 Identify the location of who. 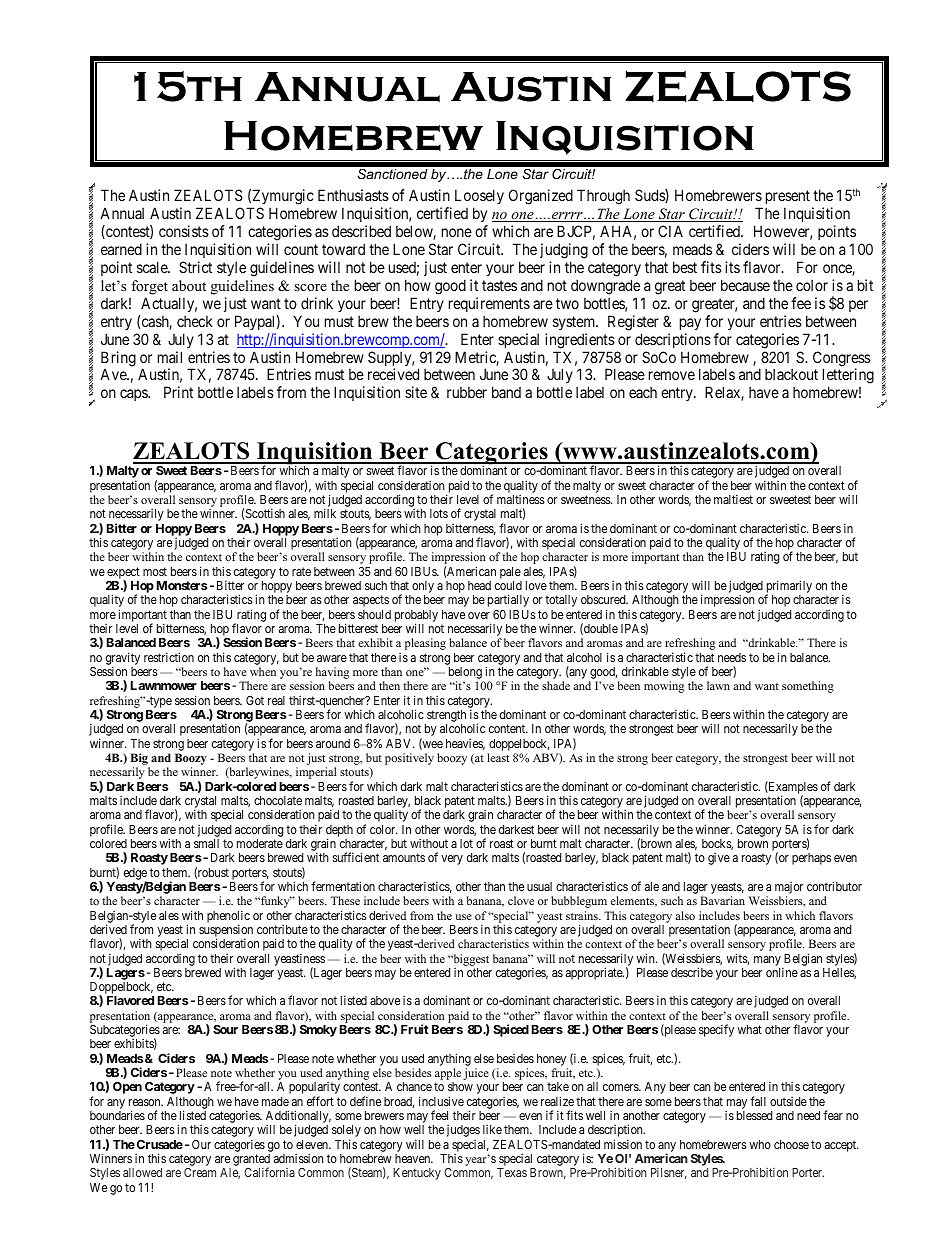
(760, 1144).
